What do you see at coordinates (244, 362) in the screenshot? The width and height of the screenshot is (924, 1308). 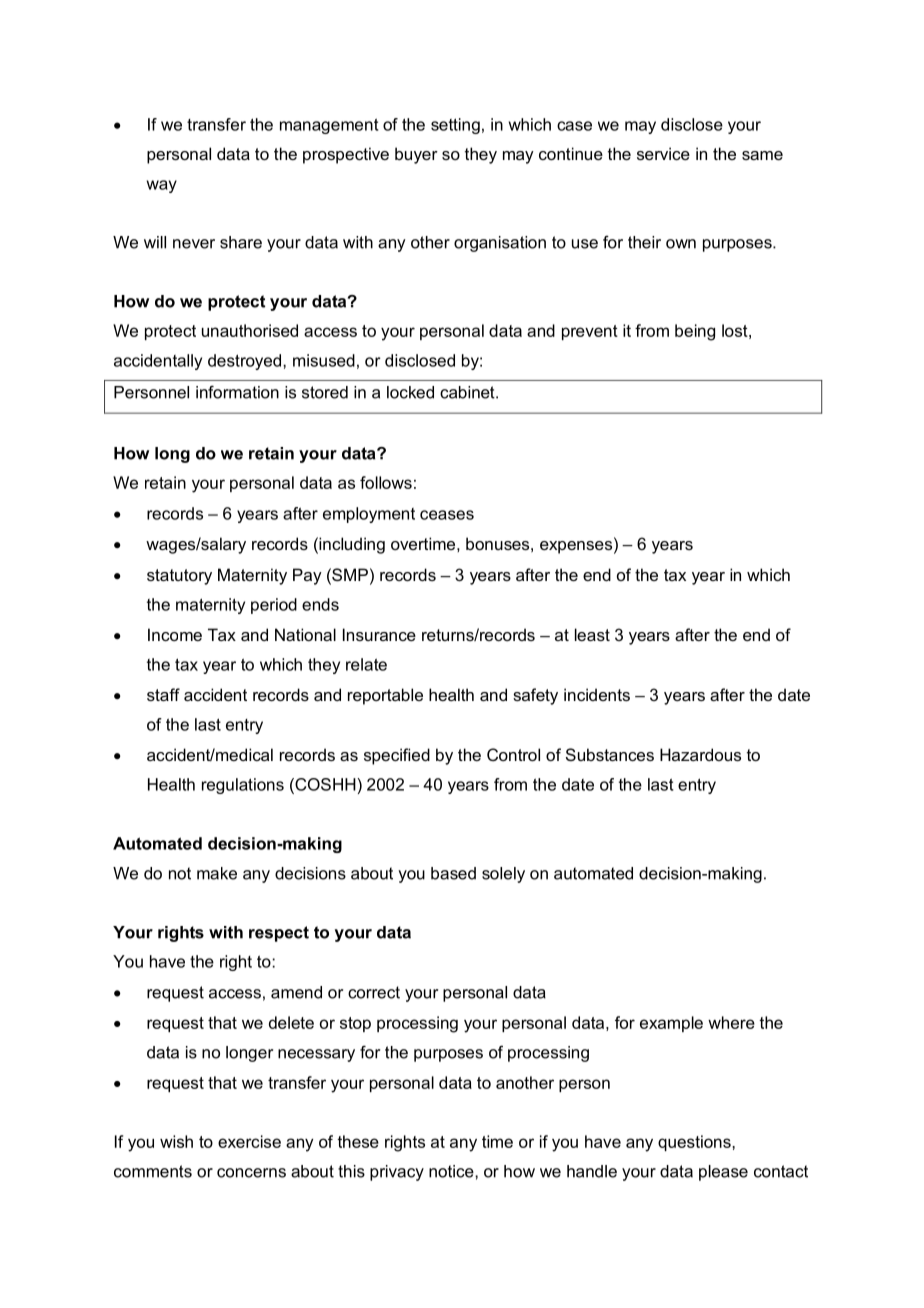 I see `destroyed` at bounding box center [244, 362].
